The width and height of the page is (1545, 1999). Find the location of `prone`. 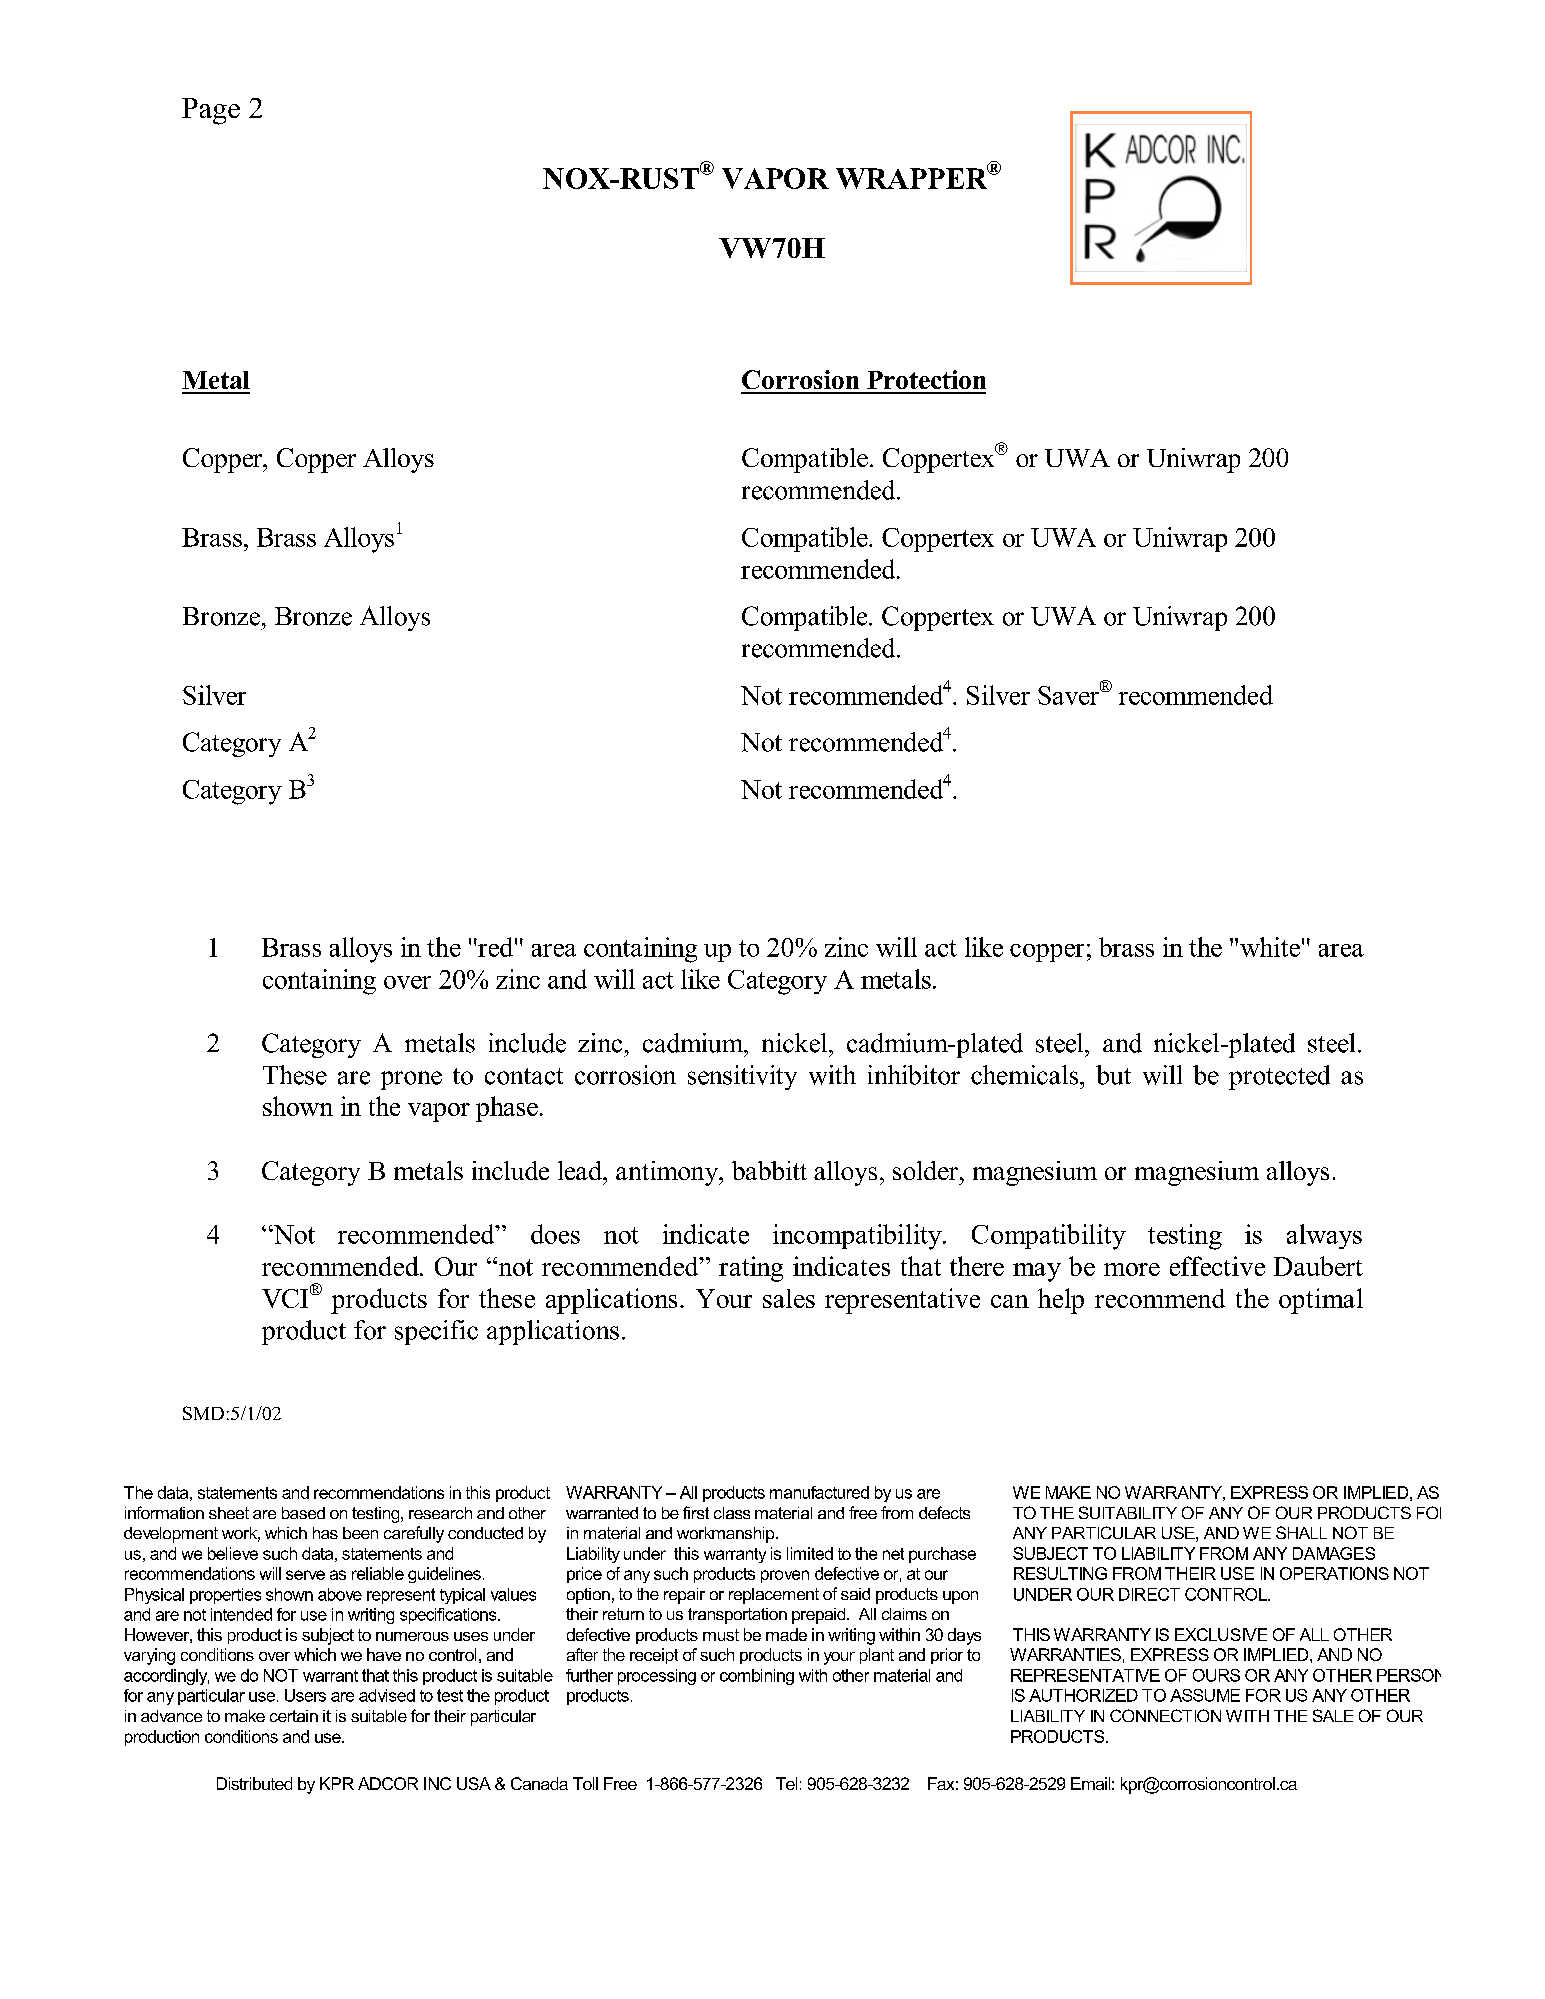

prone is located at coordinates (411, 1080).
